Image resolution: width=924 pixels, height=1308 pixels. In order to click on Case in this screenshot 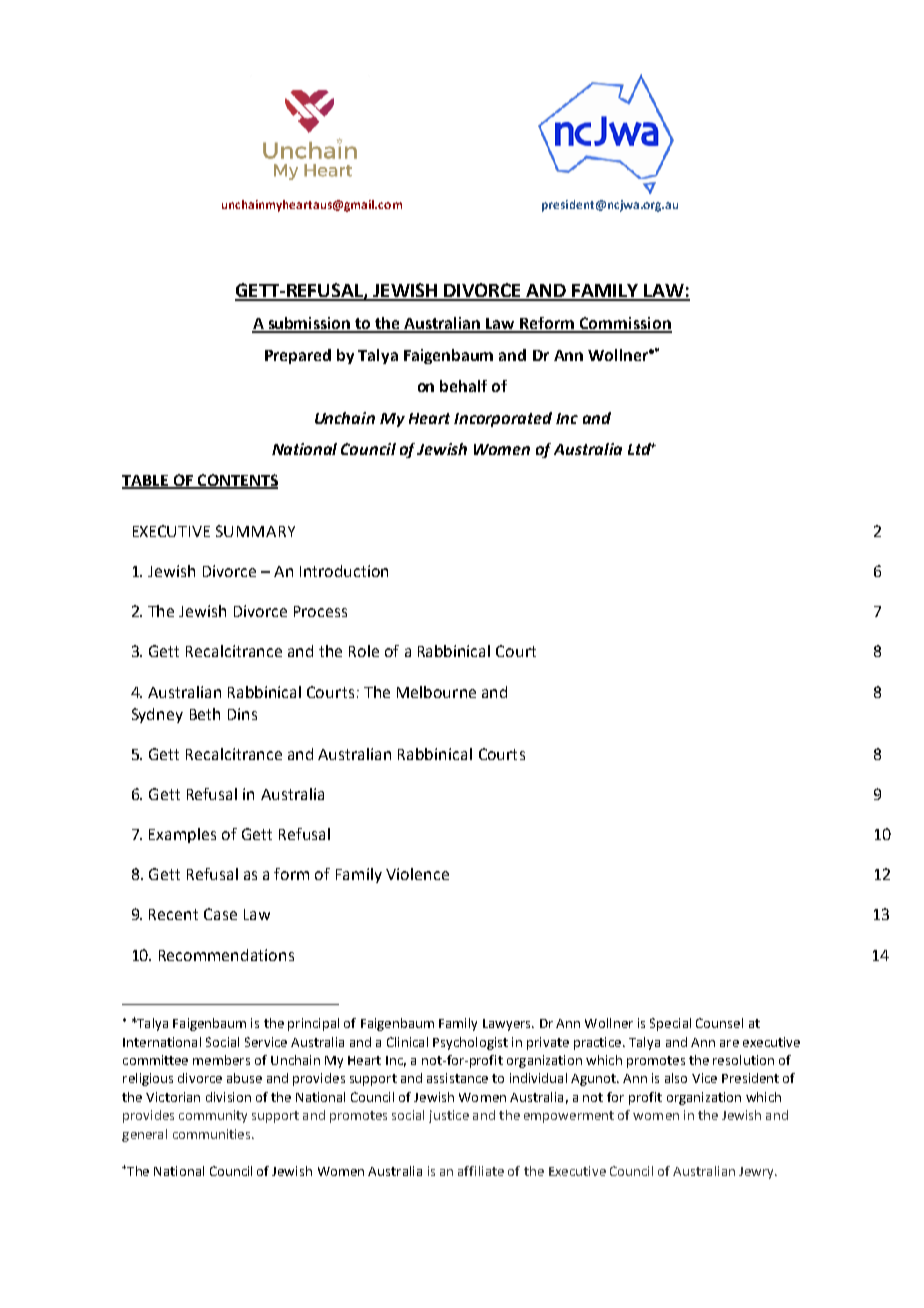, I will do `click(220, 914)`.
